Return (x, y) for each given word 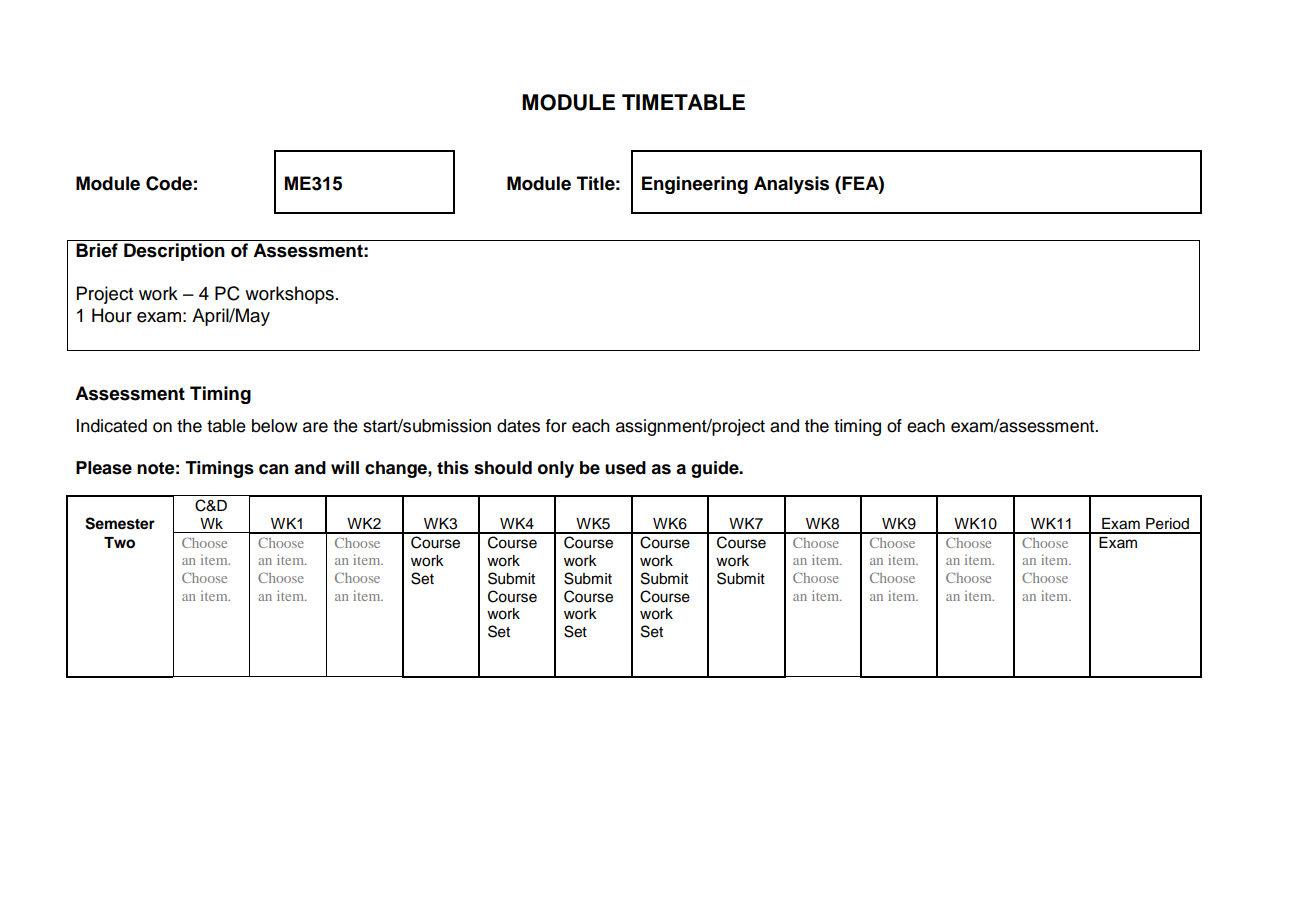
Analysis (791, 185)
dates (518, 426)
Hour (112, 315)
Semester (120, 523)
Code (169, 183)
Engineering (695, 185)
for (556, 426)
